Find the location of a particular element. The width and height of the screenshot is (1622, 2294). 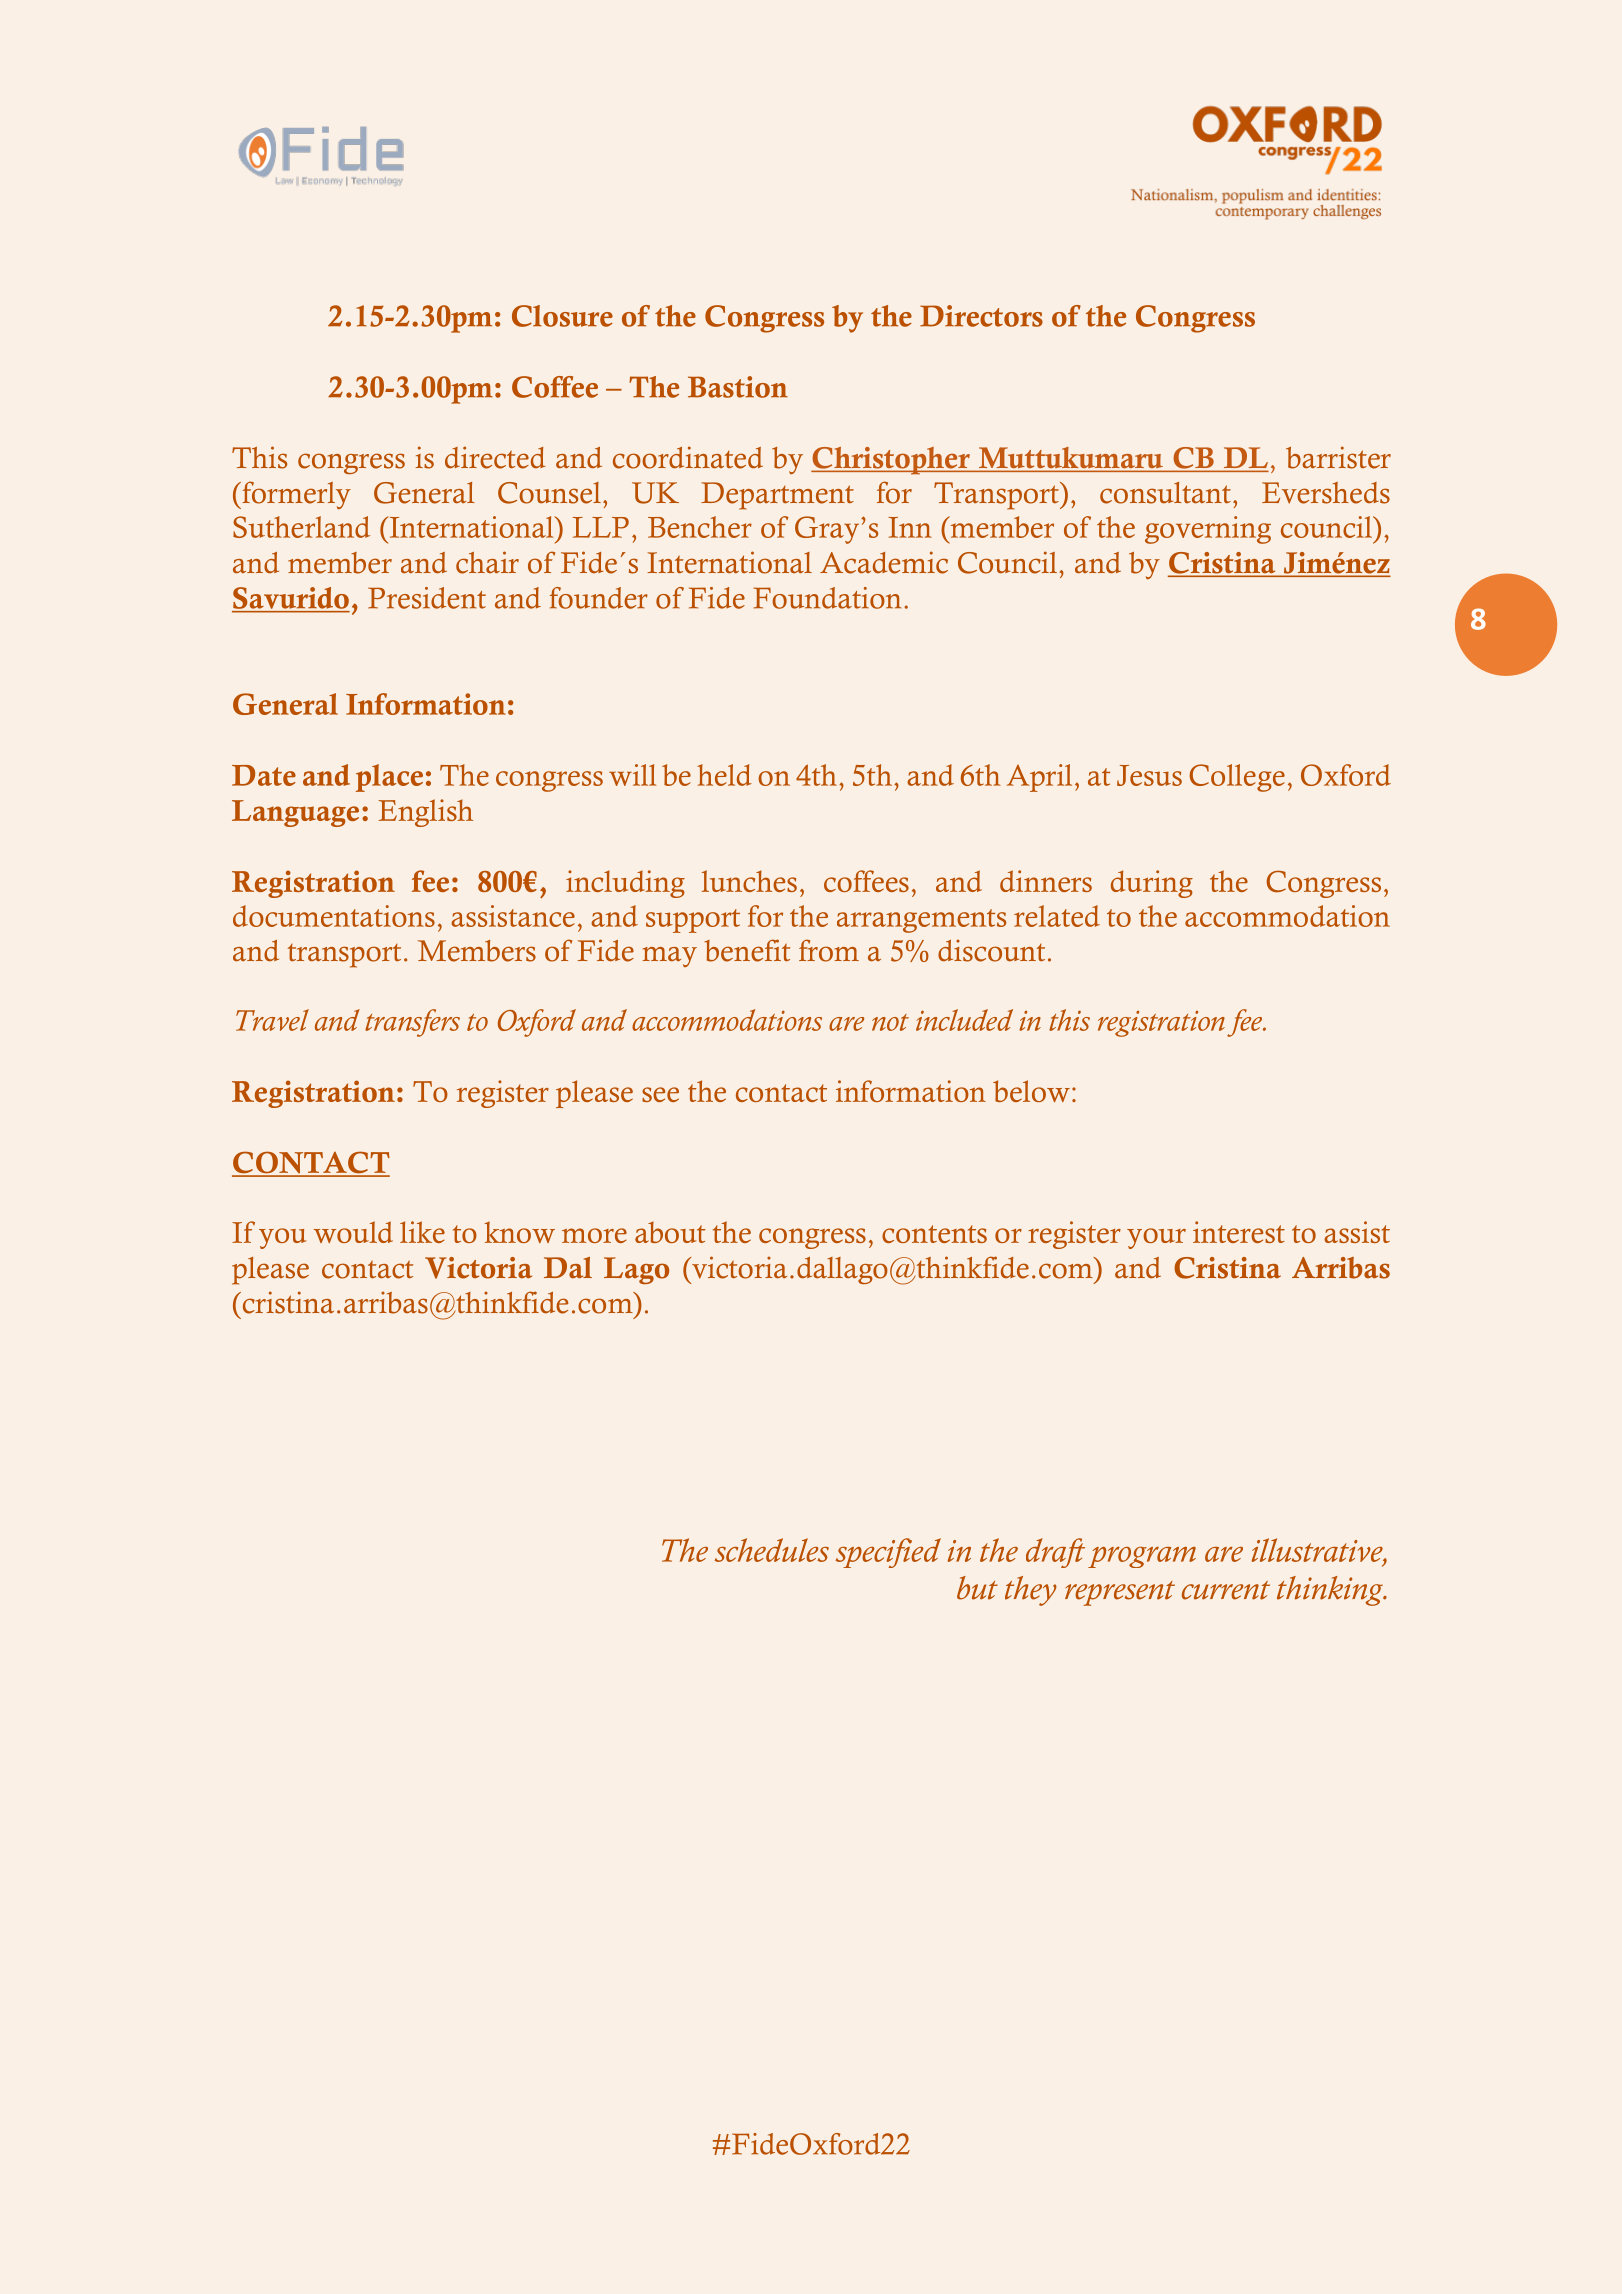

transfers is located at coordinates (412, 1023).
